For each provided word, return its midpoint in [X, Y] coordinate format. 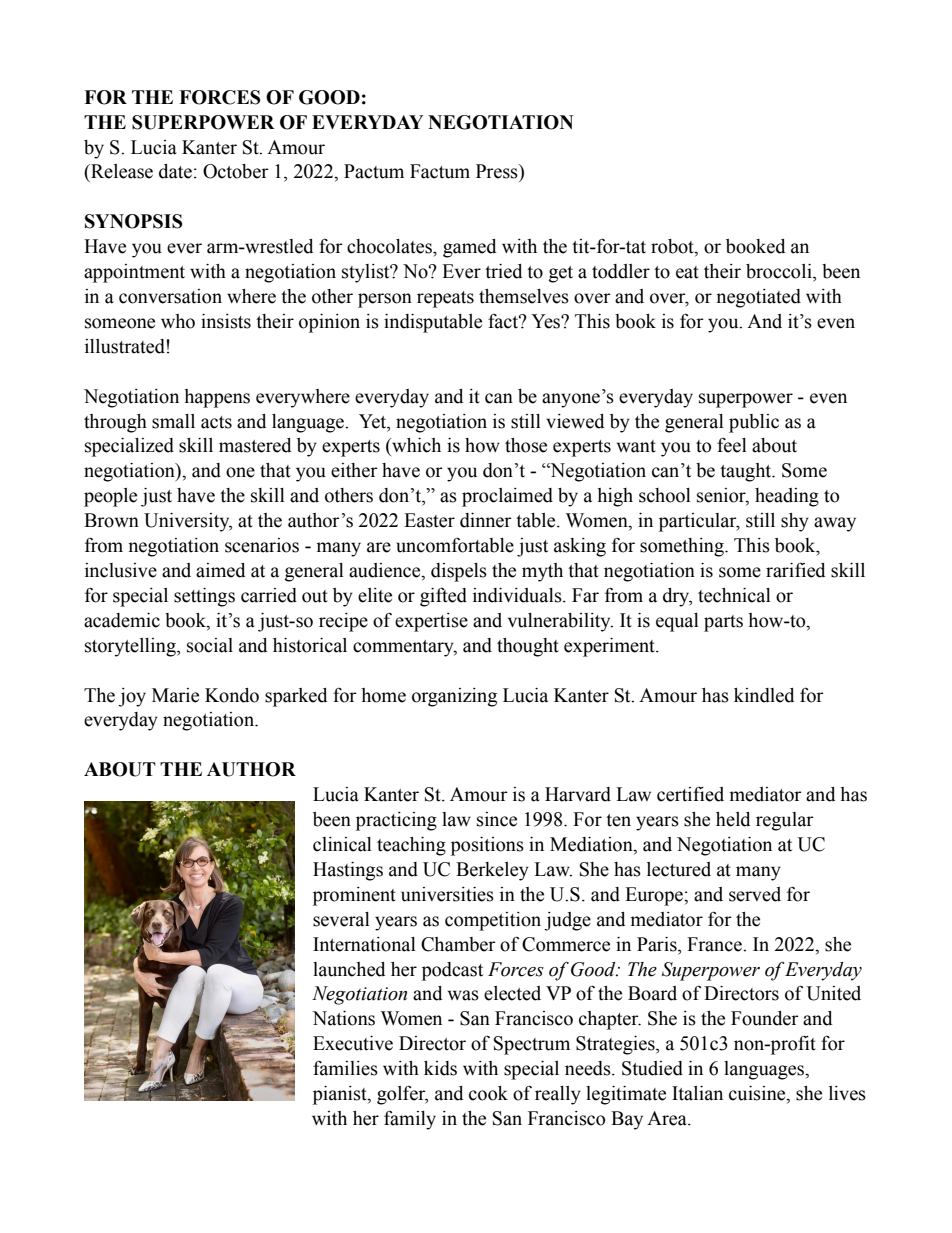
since [497, 819]
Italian [697, 1093]
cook [488, 1093]
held [733, 819]
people [110, 497]
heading [787, 497]
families [345, 1068]
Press [498, 171]
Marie [175, 695]
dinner [486, 520]
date [175, 171]
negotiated [758, 298]
